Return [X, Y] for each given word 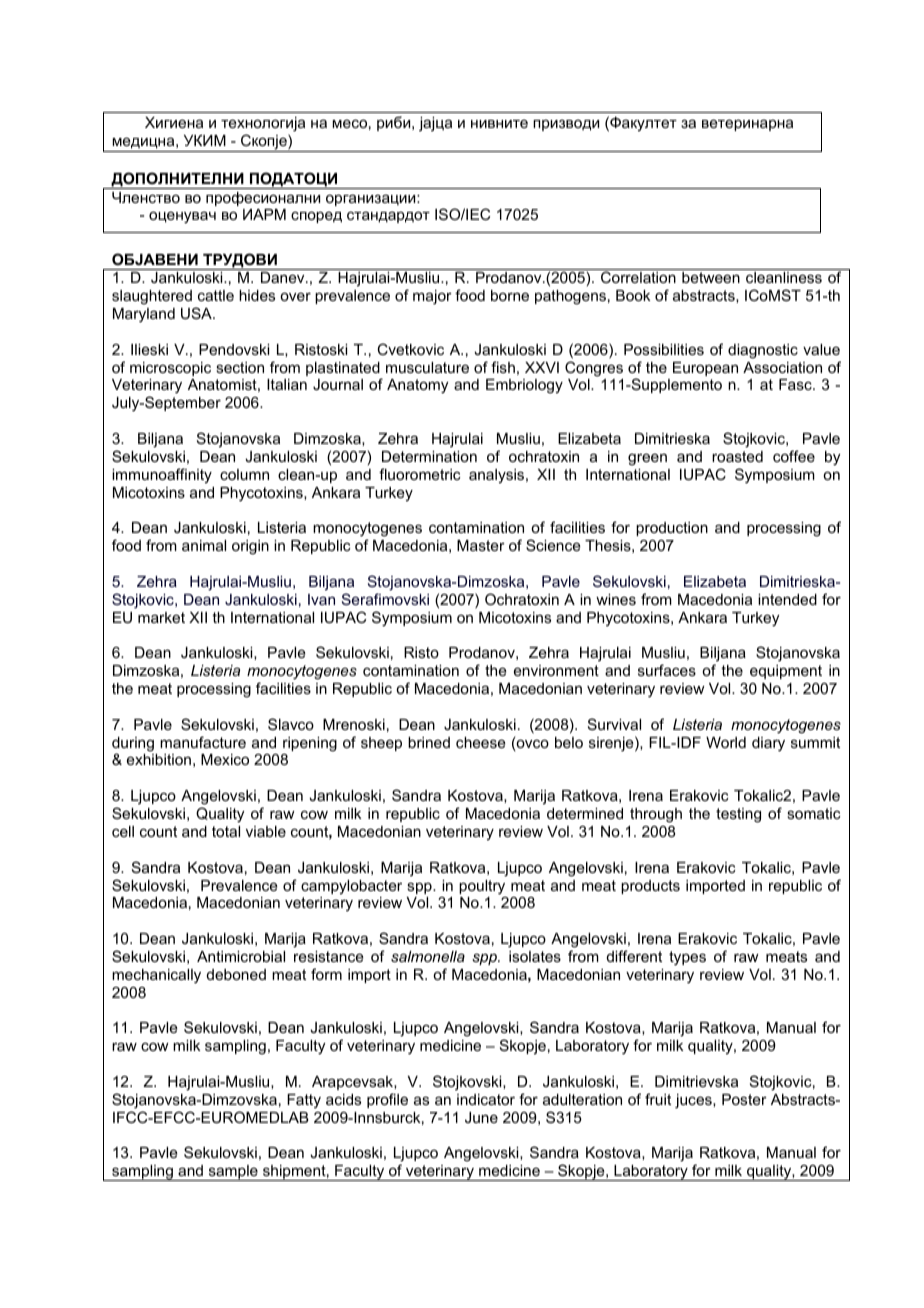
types [687, 958]
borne [510, 295]
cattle [216, 295]
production [672, 529]
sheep [381, 744]
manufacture [203, 742]
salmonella [428, 956]
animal [204, 545]
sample [233, 1173]
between [711, 277]
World [726, 742]
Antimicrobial [241, 956]
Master [481, 545]
